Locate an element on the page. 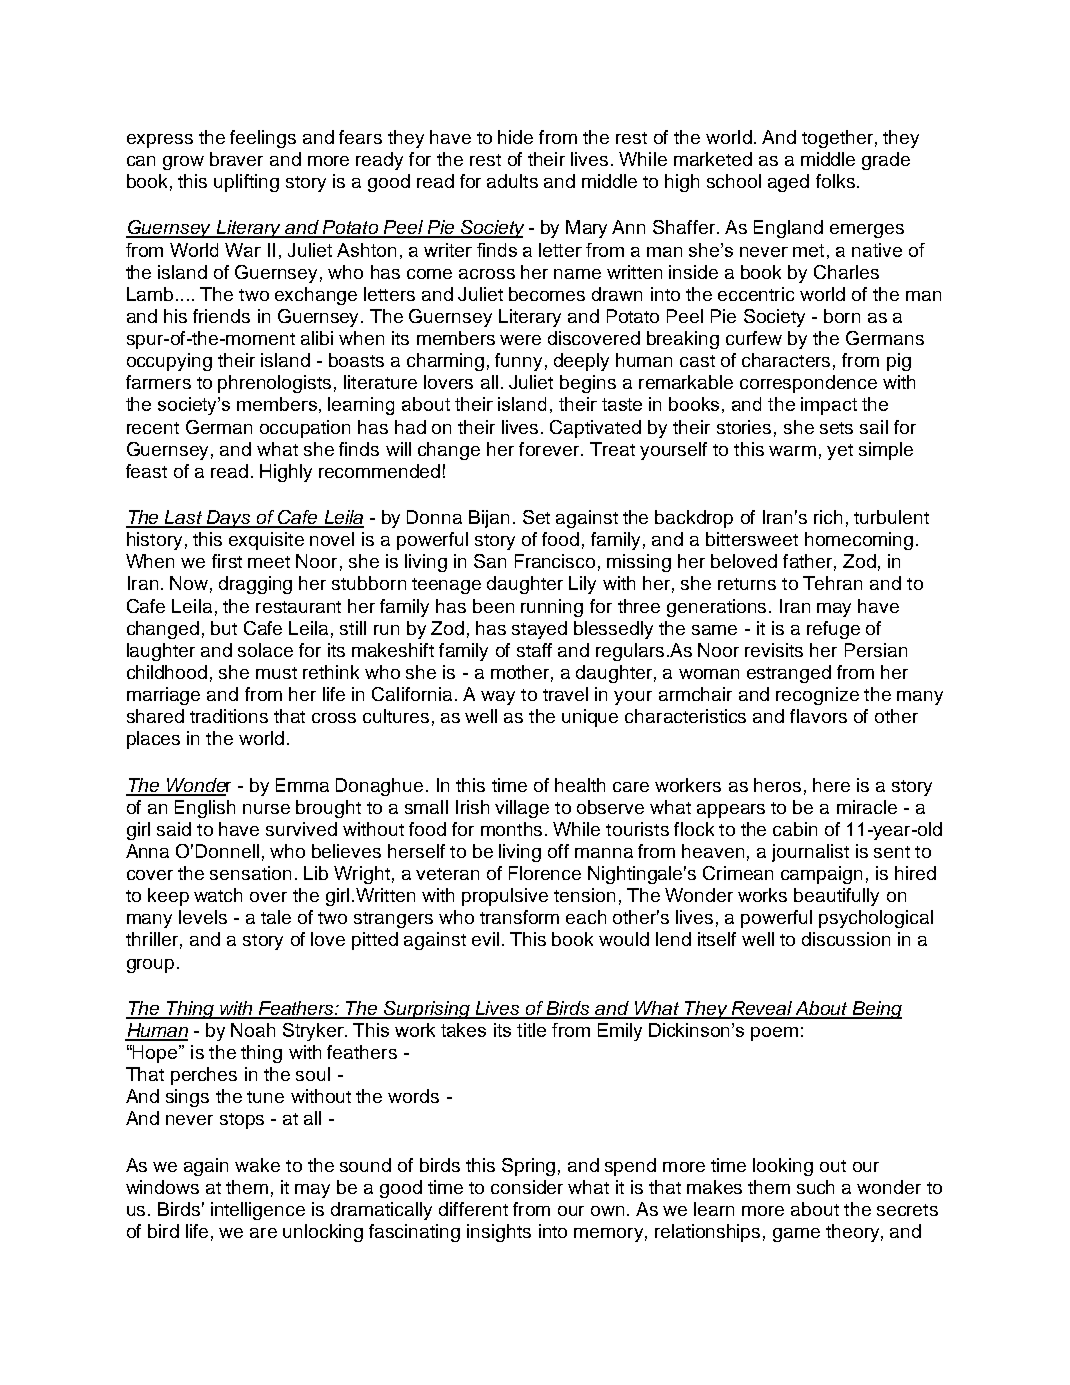  intelligence is located at coordinates (258, 1211).
